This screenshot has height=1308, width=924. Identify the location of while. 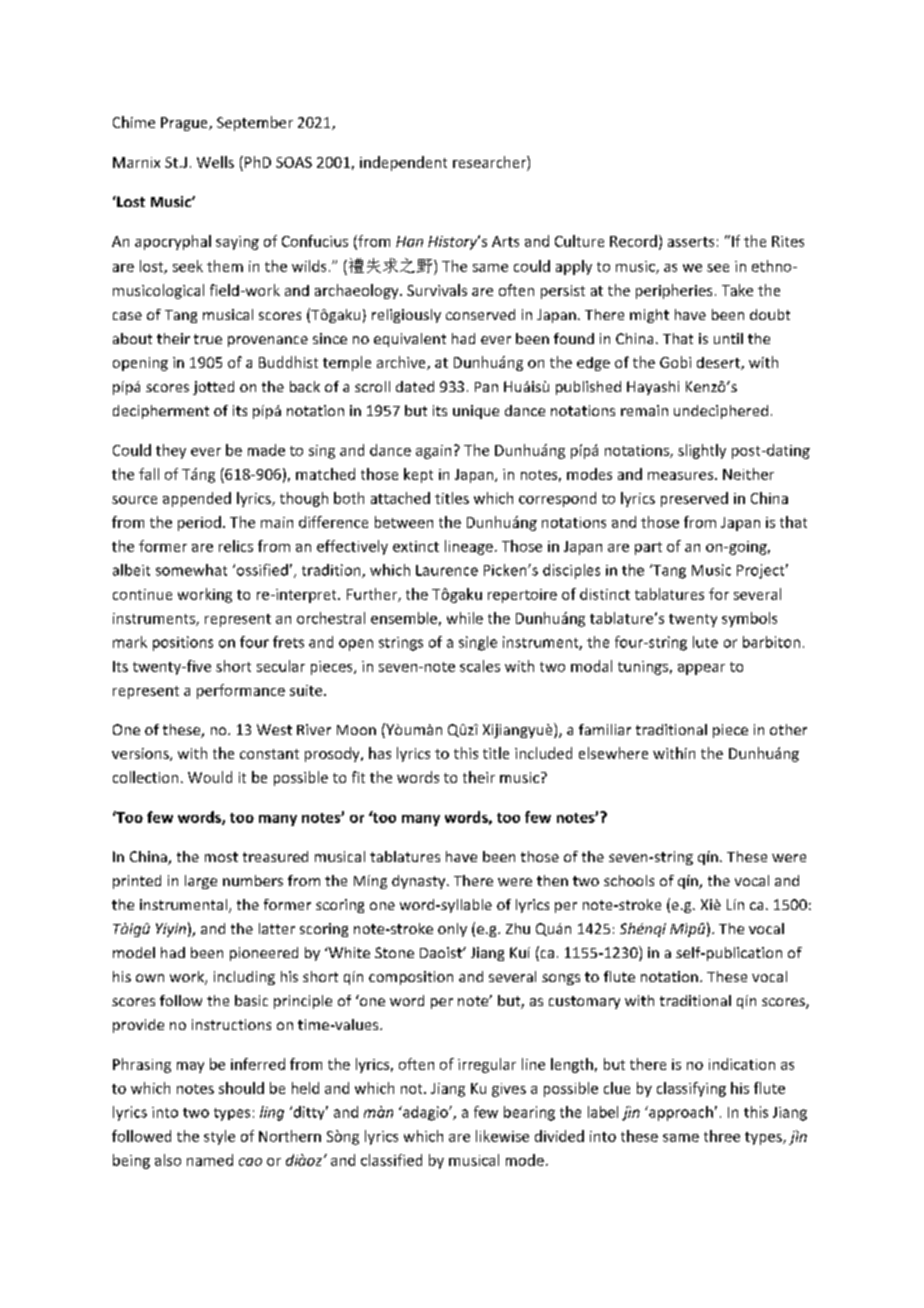
(465, 618).
